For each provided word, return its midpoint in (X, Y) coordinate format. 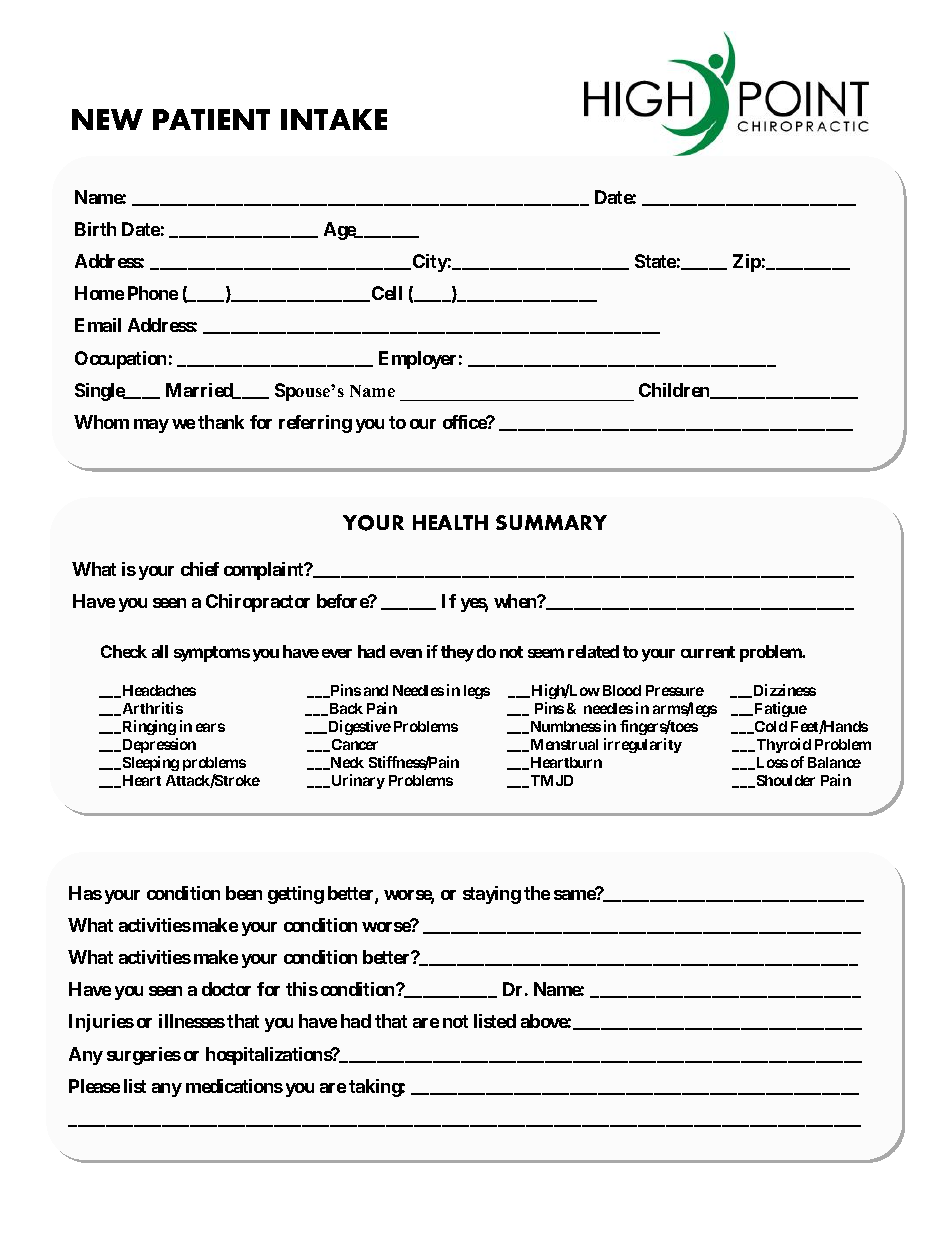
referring (315, 424)
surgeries (144, 1056)
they (457, 653)
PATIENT (211, 119)
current (708, 652)
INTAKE (334, 119)
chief (200, 569)
